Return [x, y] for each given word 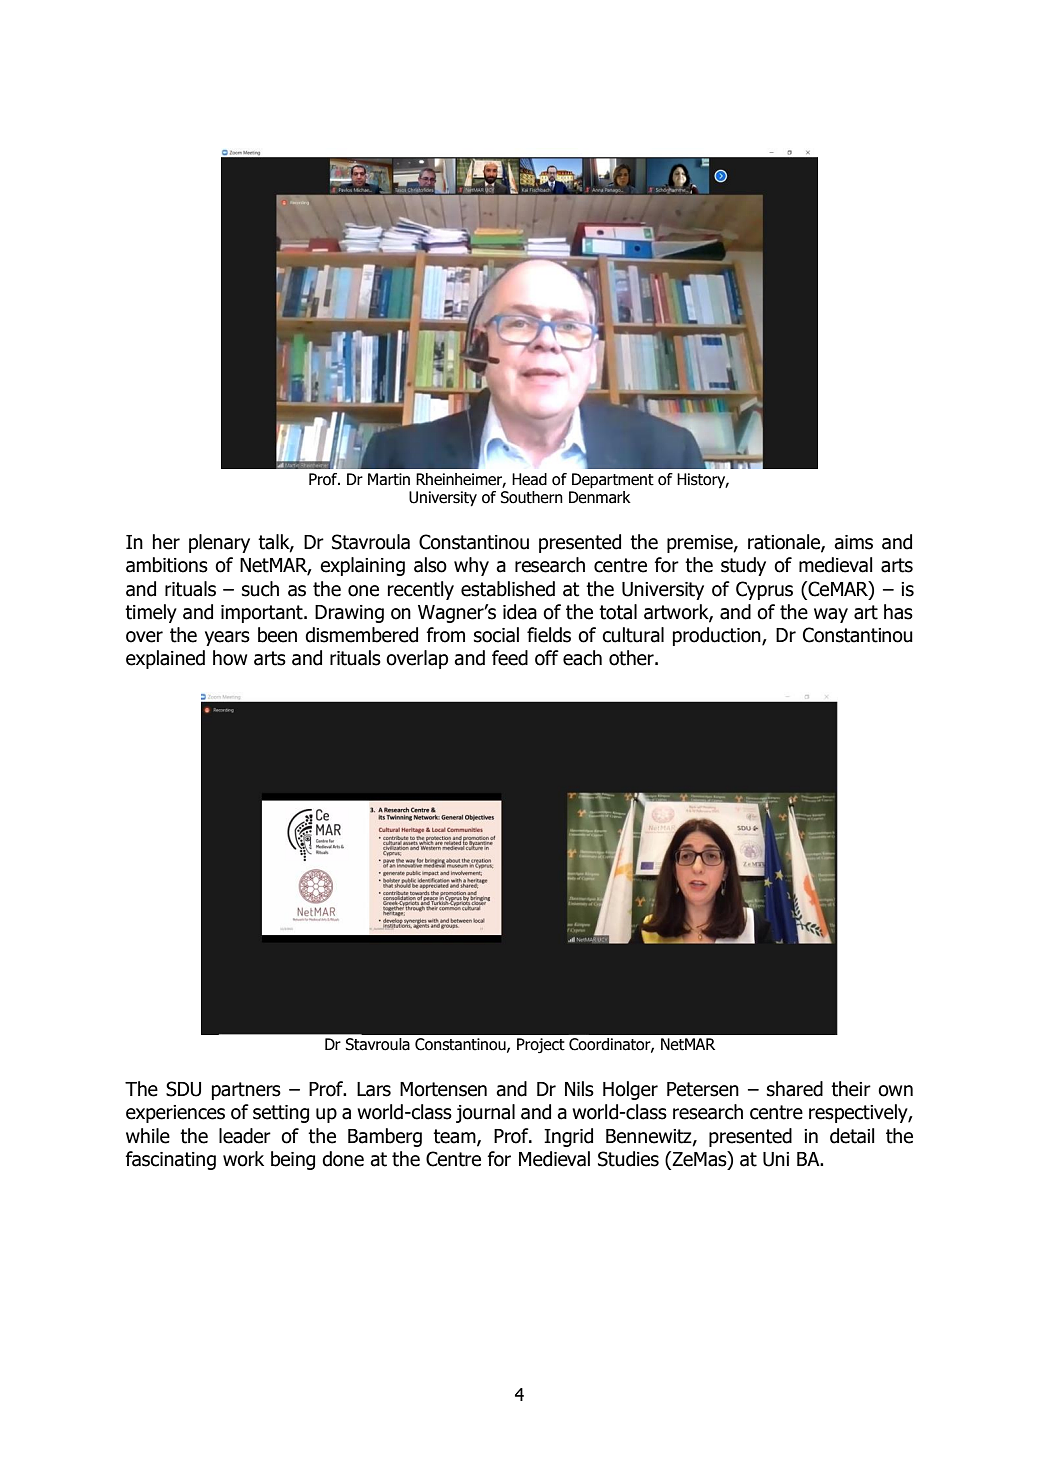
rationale [785, 543]
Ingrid [568, 1137]
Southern [531, 497]
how [230, 658]
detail [852, 1136]
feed [510, 658]
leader [245, 1136]
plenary [219, 543]
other [632, 658]
